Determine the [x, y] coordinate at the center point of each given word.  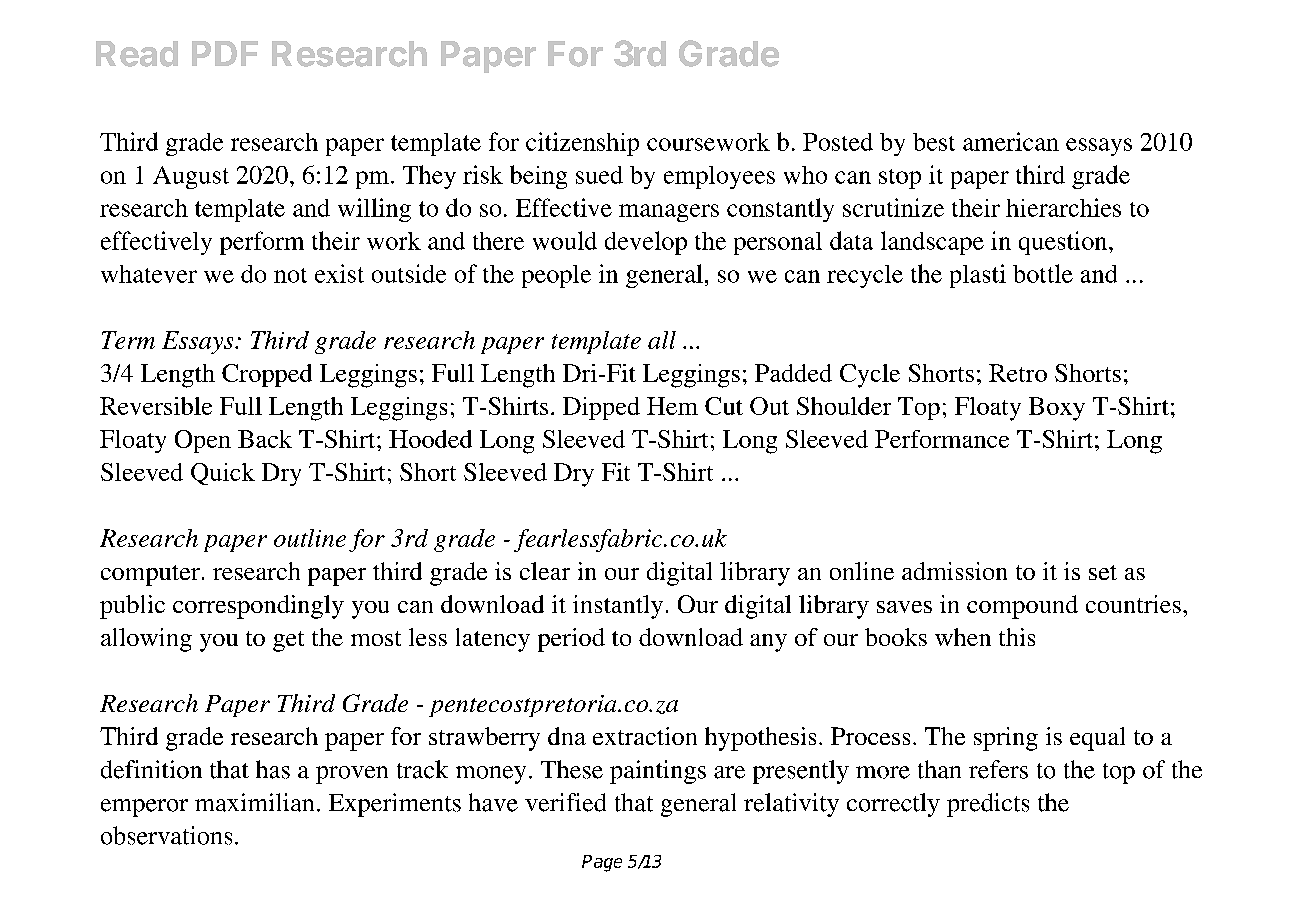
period [571, 640]
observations [166, 835]
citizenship [582, 144]
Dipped [601, 408]
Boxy [1057, 409]
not [290, 275]
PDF [225, 53]
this [1017, 637]
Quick [223, 474]
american [1011, 141]
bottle [1043, 273]
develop [646, 243]
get [288, 641]
